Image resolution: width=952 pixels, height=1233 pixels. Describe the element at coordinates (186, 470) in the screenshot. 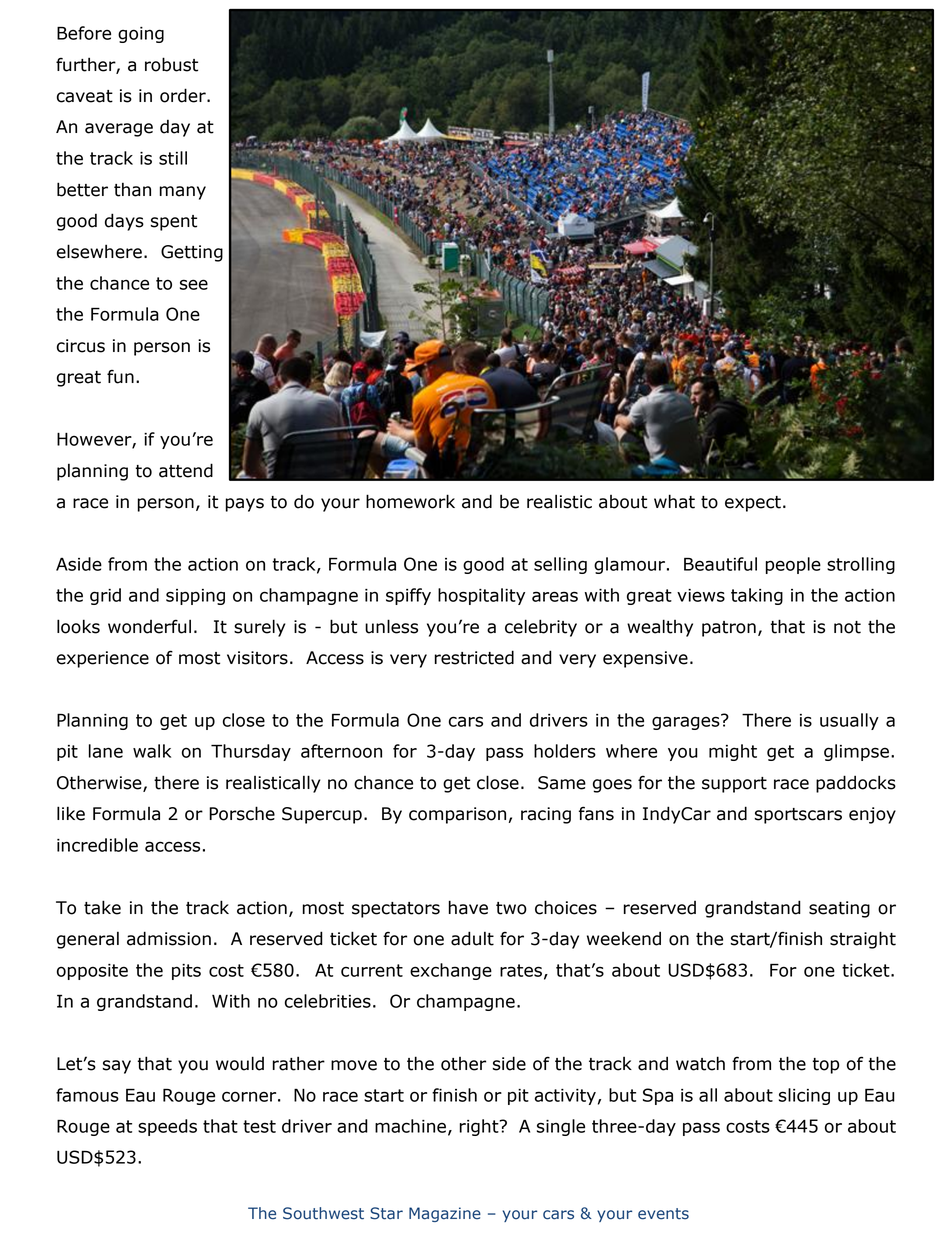

I see `attend` at that location.
